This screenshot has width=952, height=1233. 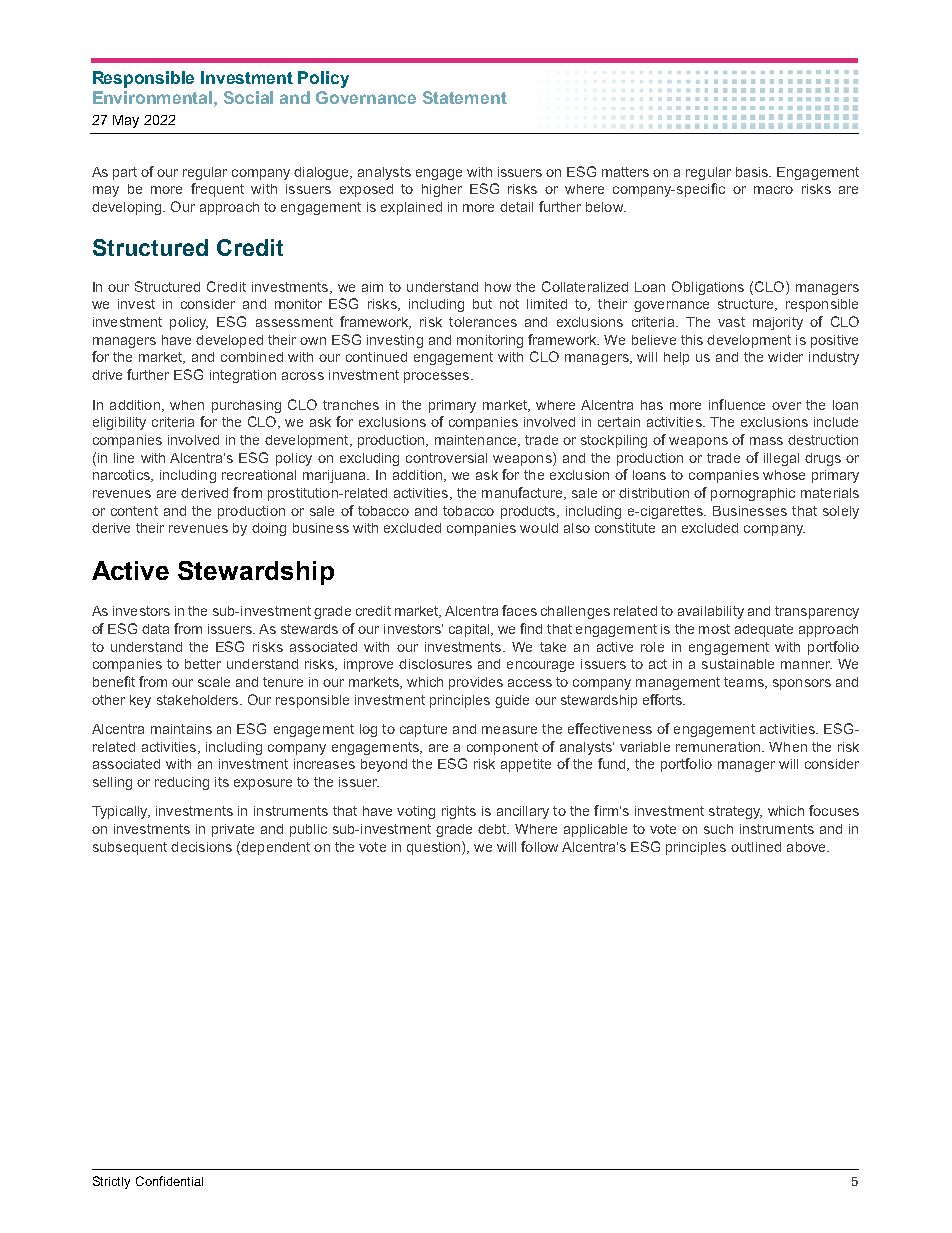 What do you see at coordinates (470, 630) in the screenshot?
I see `capital` at bounding box center [470, 630].
